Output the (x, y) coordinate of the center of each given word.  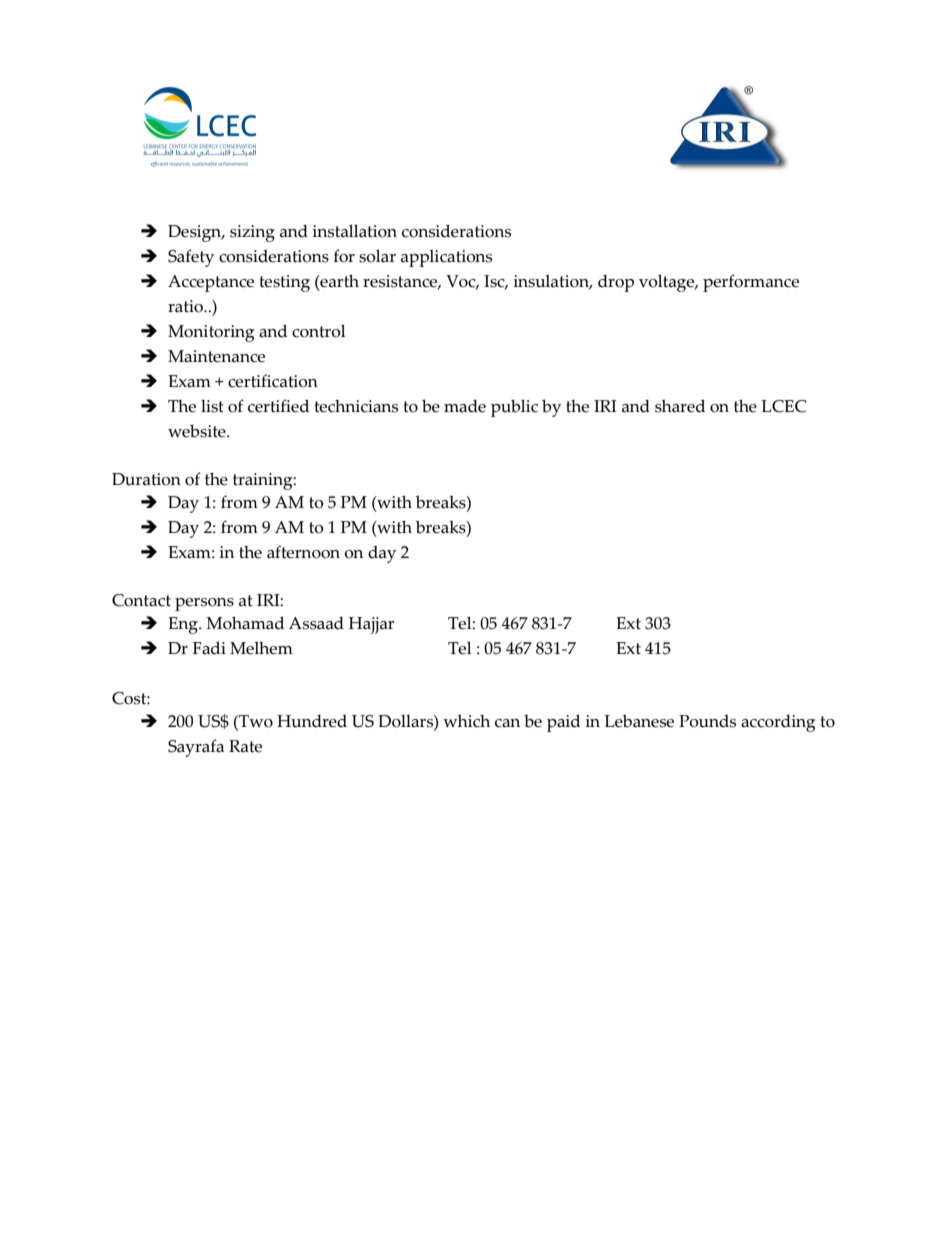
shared (680, 406)
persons (204, 604)
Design (196, 233)
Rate (245, 746)
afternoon (303, 552)
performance (751, 283)
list (212, 406)
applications (446, 258)
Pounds (707, 721)
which (466, 721)
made (465, 406)
